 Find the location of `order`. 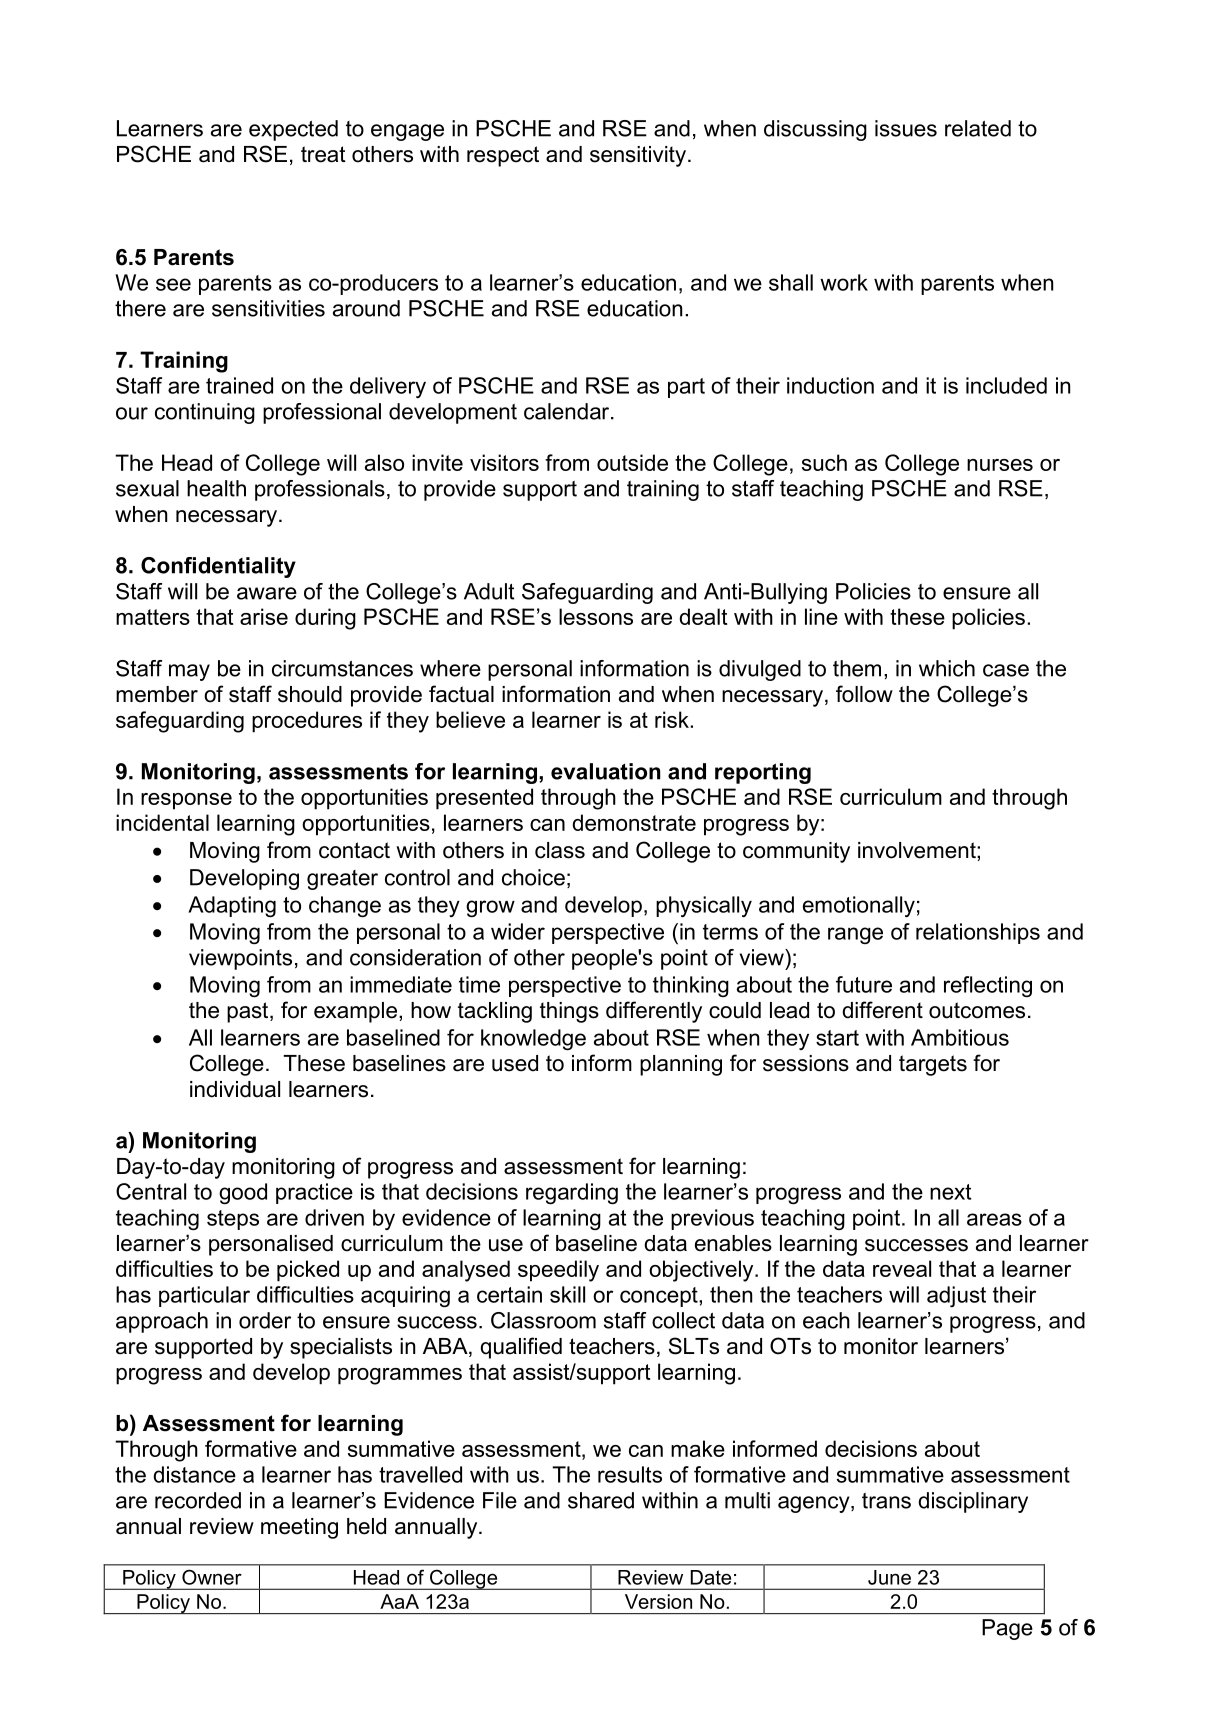

order is located at coordinates (265, 1320).
